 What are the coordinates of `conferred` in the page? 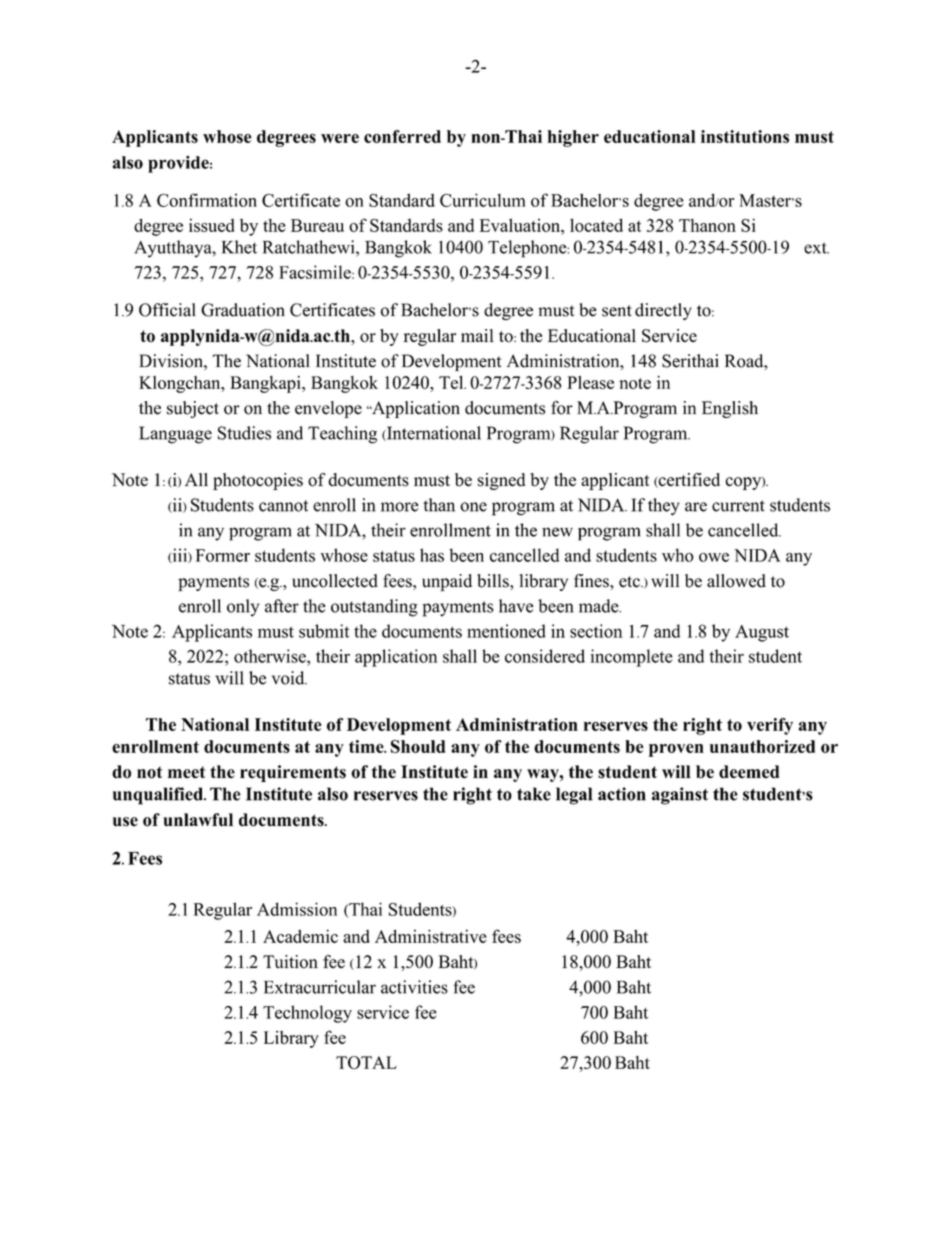 It's located at (402, 136).
